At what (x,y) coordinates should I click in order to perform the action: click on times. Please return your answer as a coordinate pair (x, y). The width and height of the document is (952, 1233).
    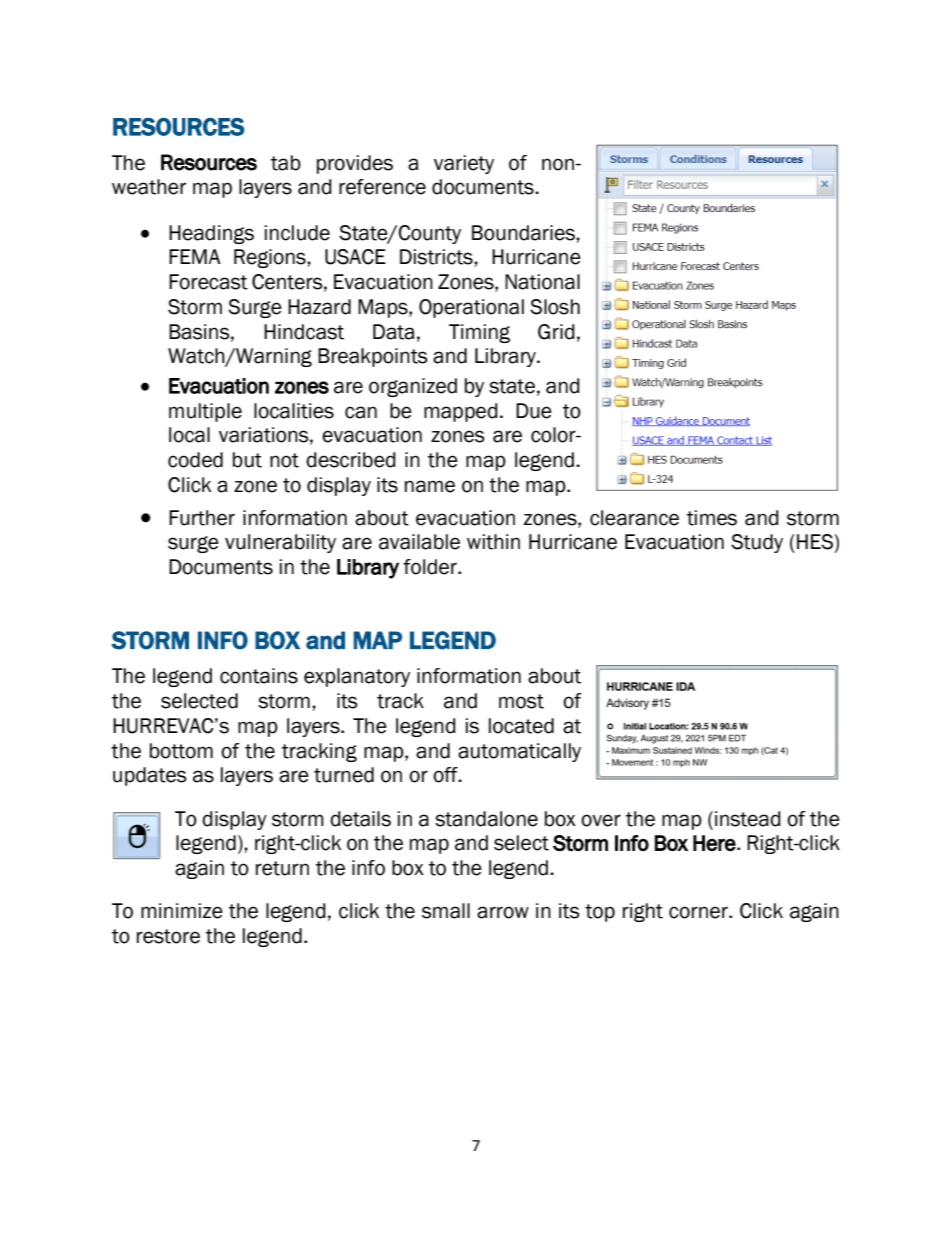
    Looking at the image, I should click on (712, 518).
